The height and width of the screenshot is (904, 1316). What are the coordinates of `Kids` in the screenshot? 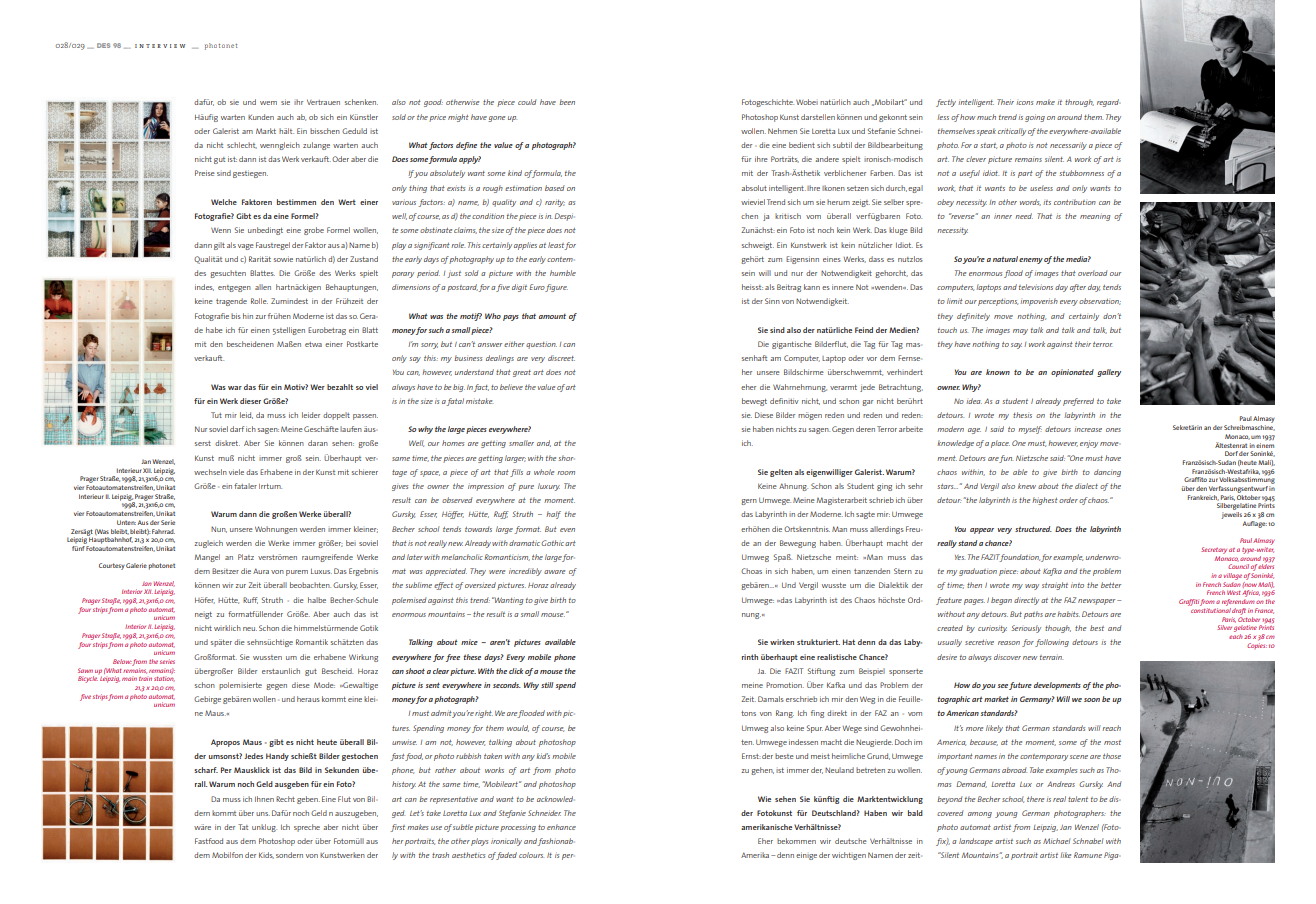 It's located at (266, 855).
